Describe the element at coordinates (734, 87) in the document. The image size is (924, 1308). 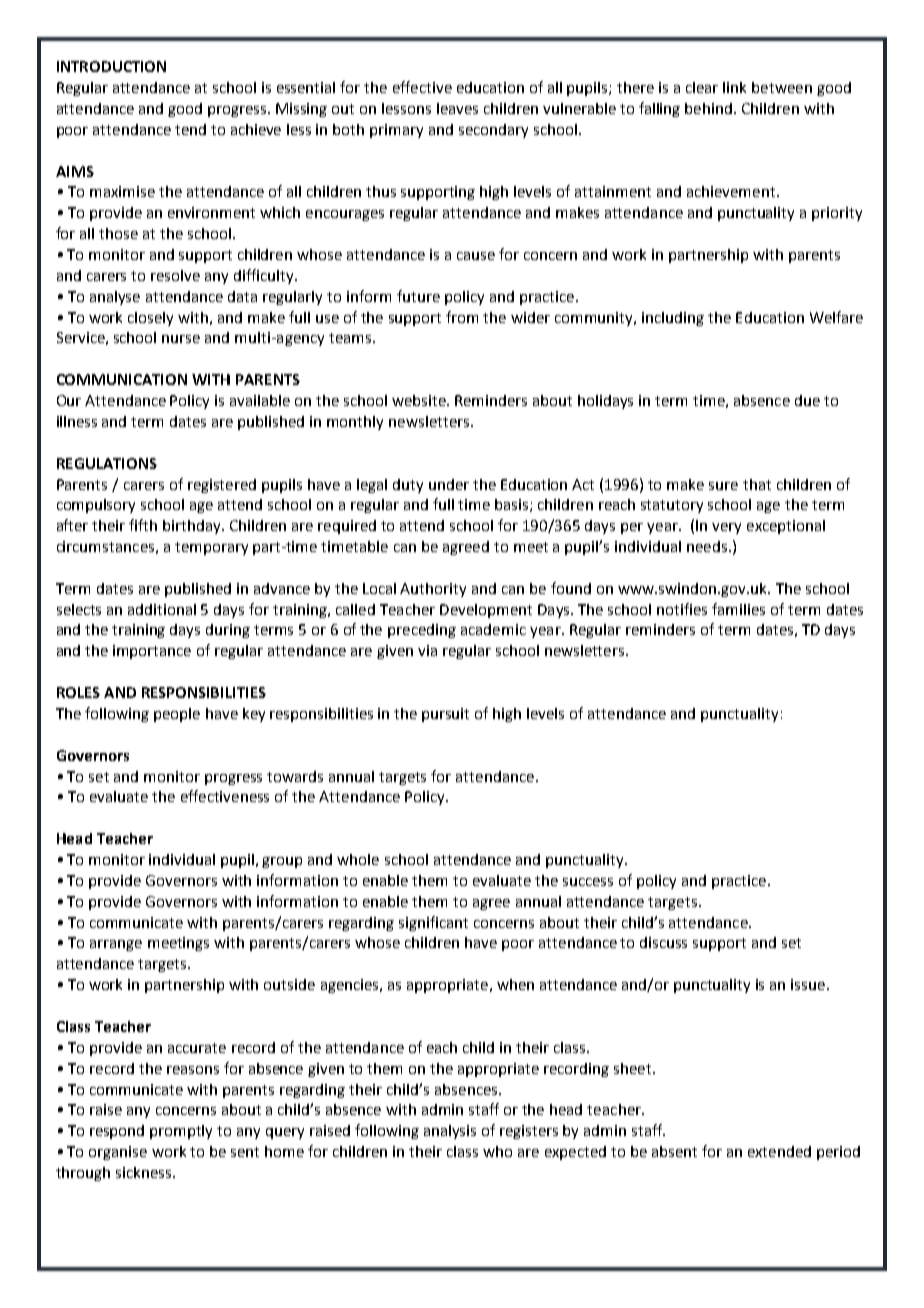
I see `link` at that location.
